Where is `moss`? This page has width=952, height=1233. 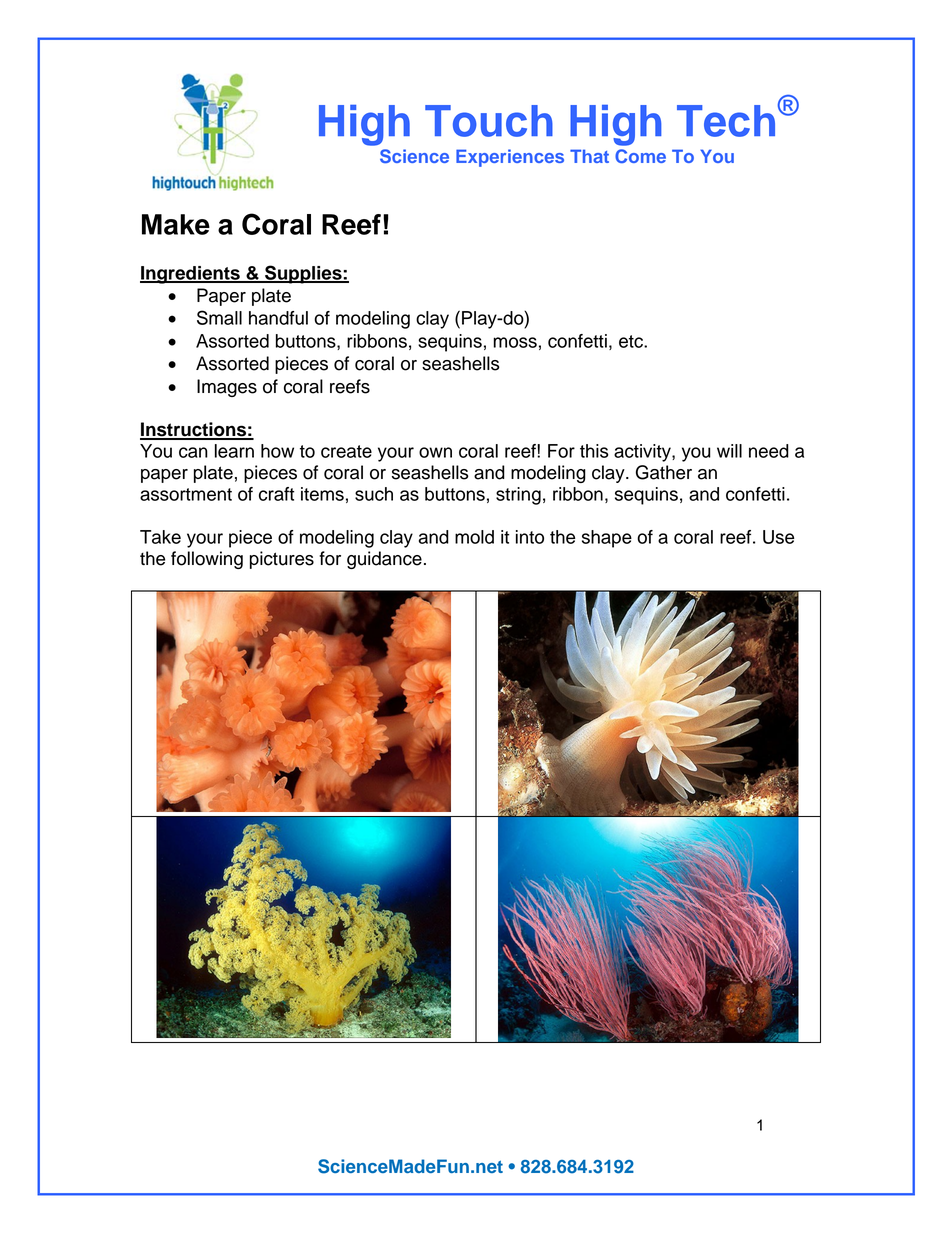
moss is located at coordinates (515, 342).
